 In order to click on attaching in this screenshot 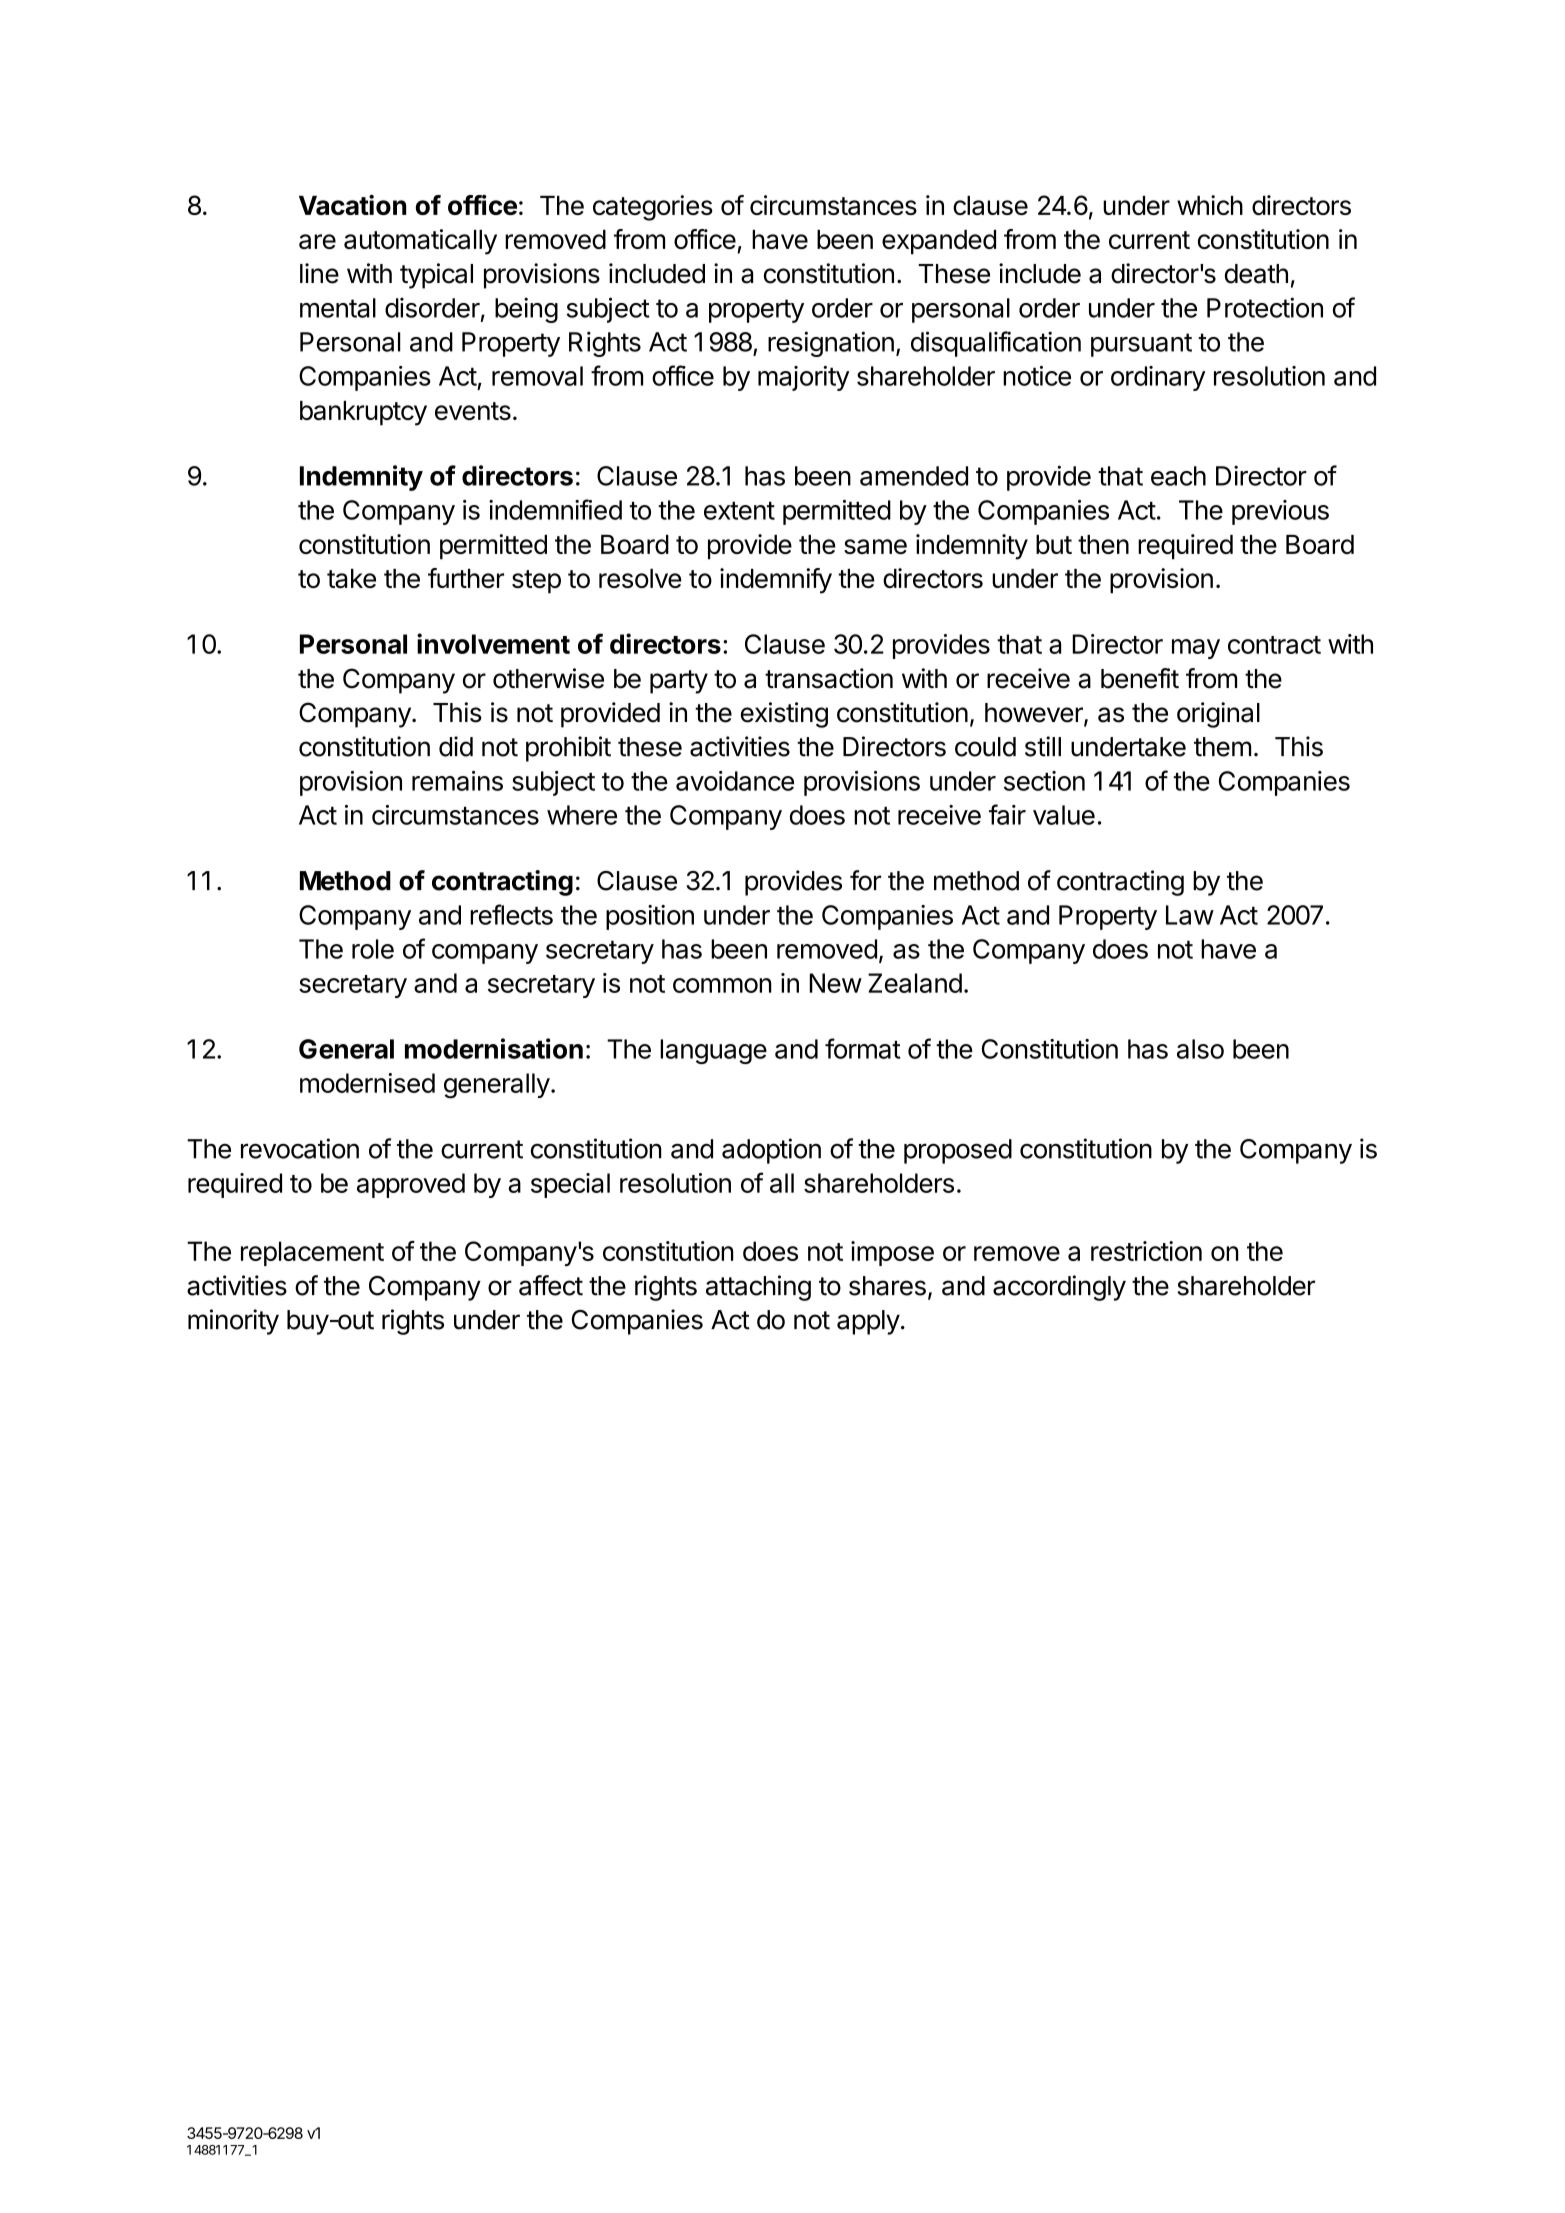, I will do `click(758, 1288)`.
